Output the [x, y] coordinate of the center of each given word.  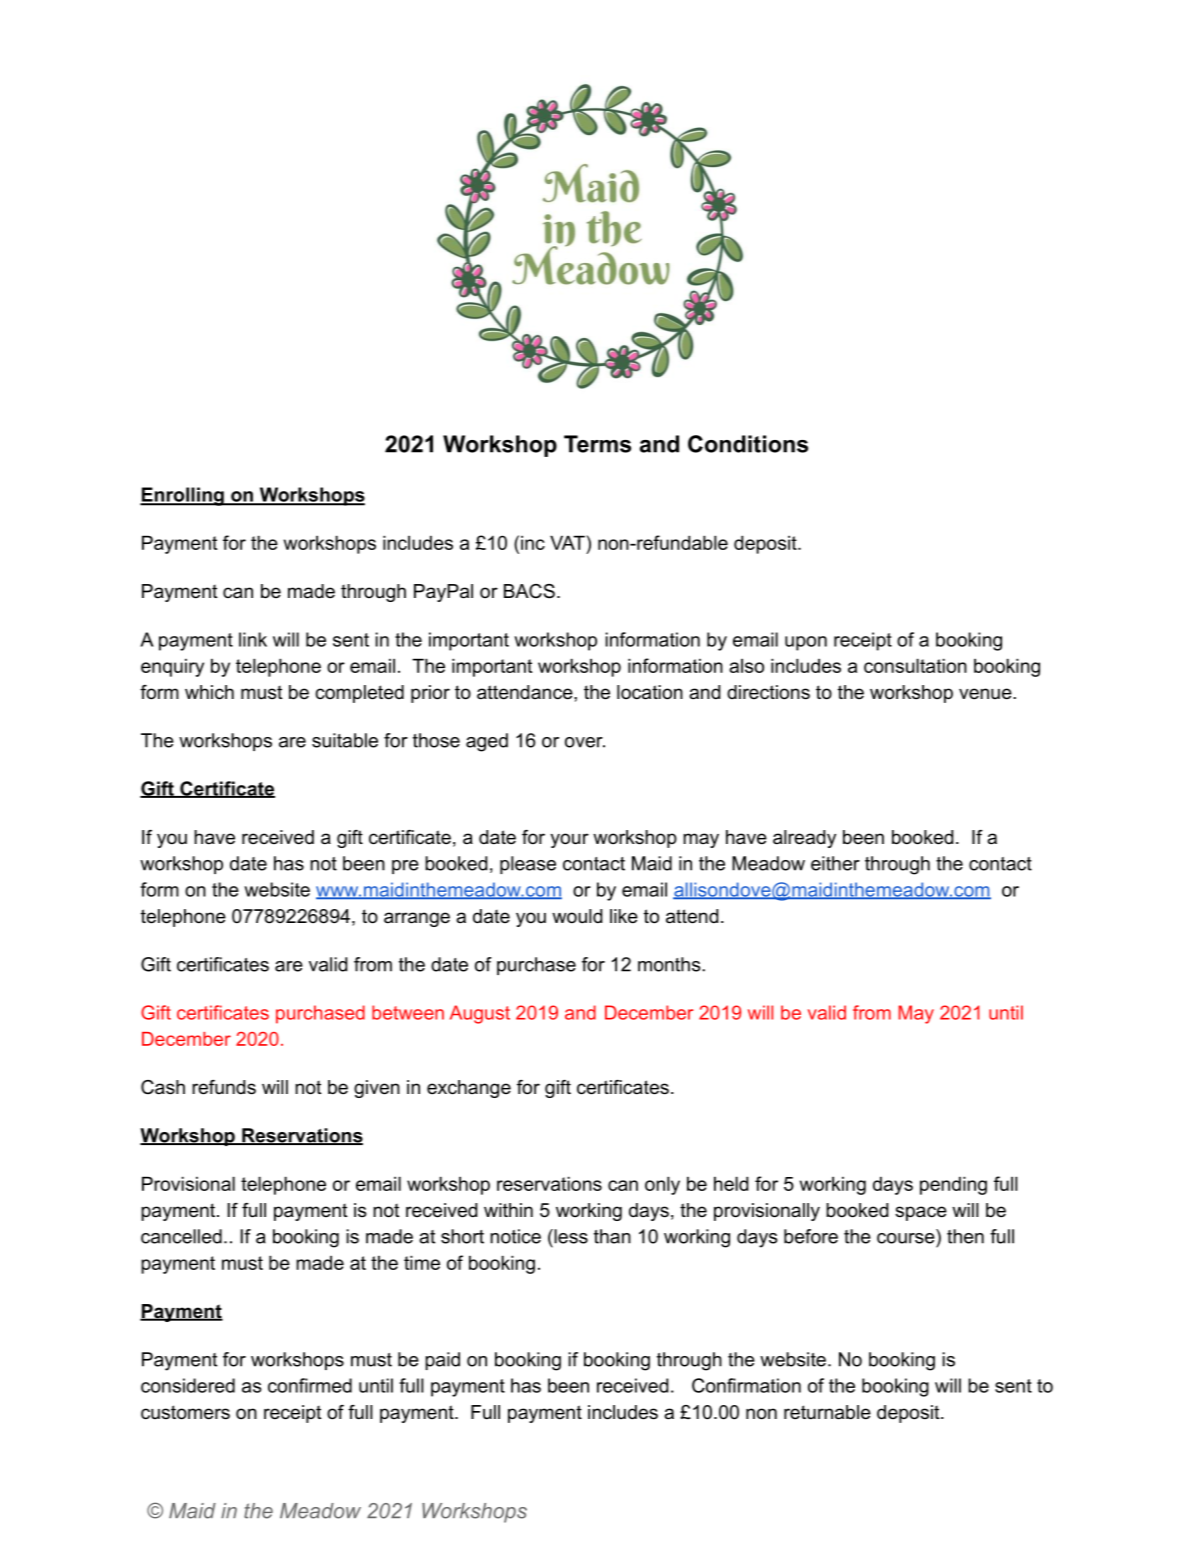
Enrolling [183, 496]
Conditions [748, 444]
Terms [597, 444]
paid [442, 1361]
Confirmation [746, 1385]
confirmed [310, 1385]
